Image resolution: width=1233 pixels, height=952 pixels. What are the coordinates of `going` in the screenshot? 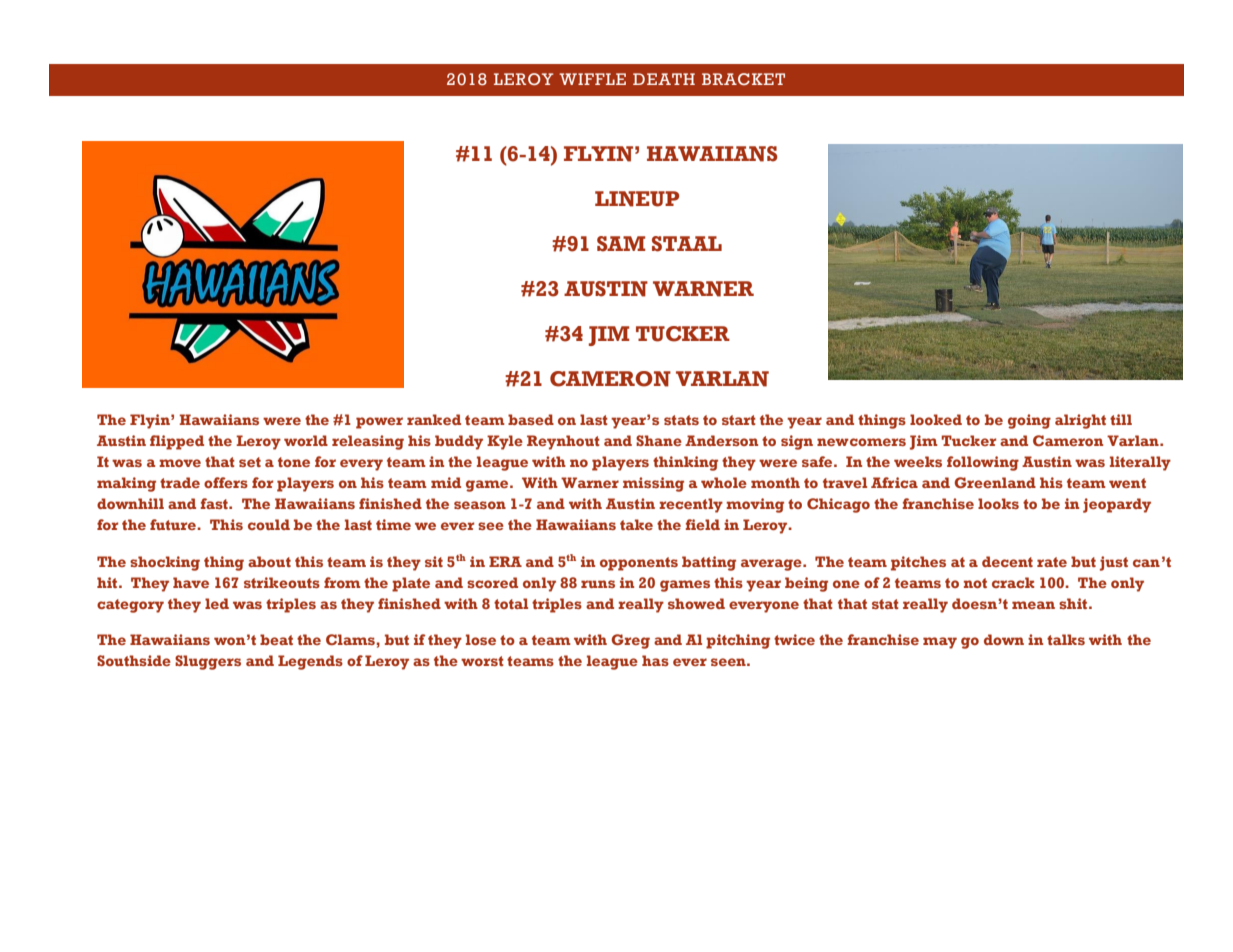 It's located at (1029, 421).
